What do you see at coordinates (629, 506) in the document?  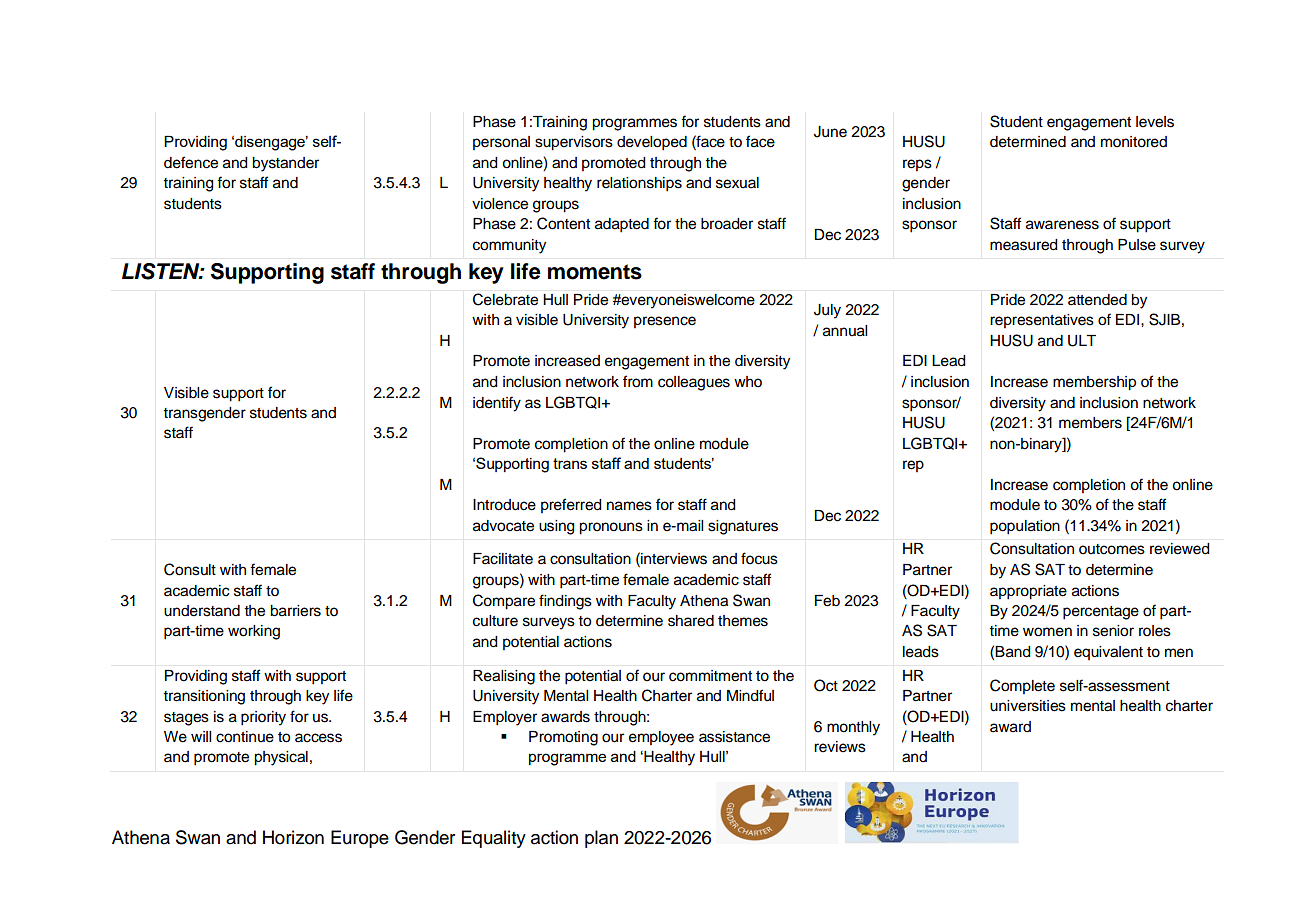 I see `names` at bounding box center [629, 506].
